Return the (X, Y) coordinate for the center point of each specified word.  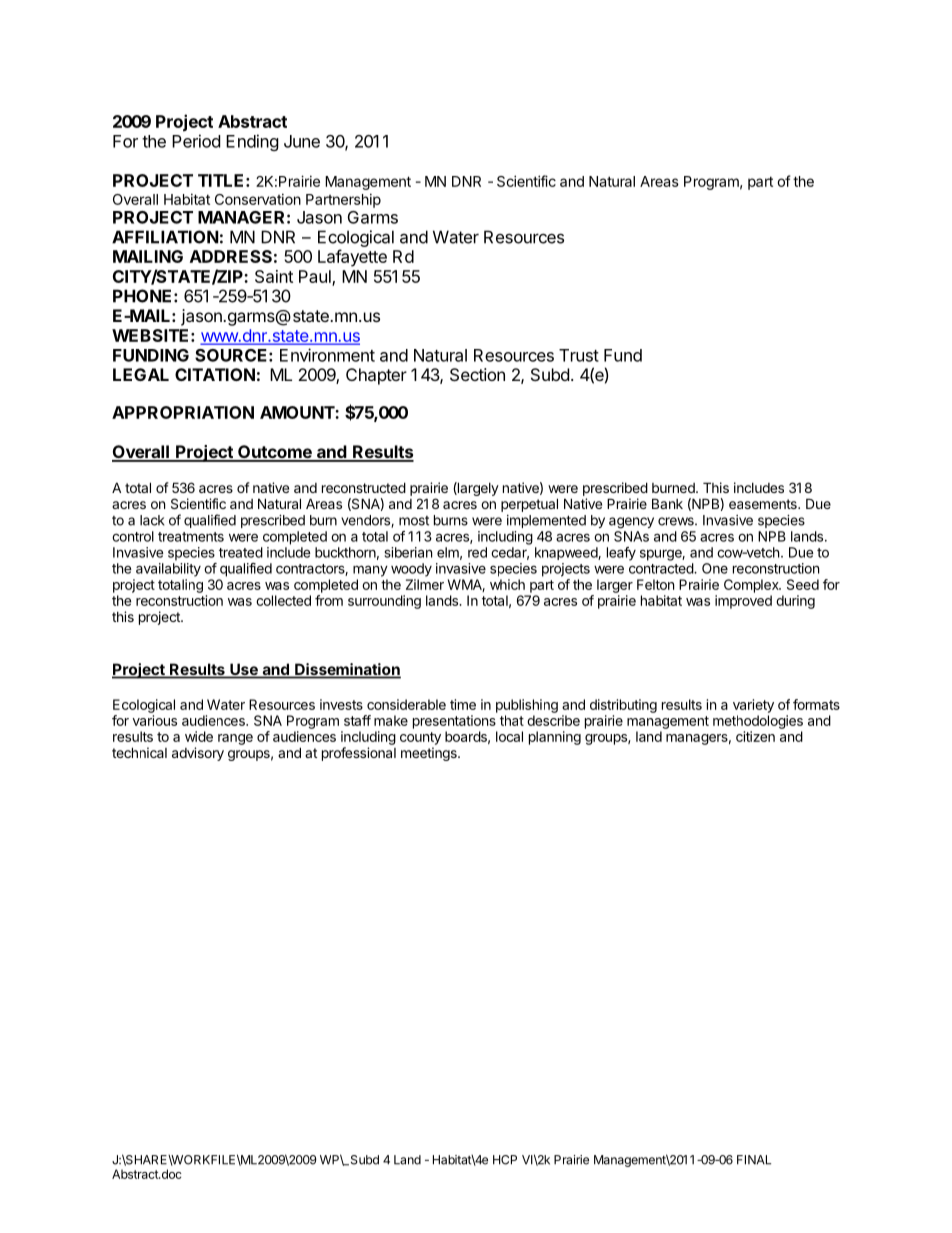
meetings (430, 754)
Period (196, 141)
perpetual (529, 505)
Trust (579, 355)
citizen (755, 736)
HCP (505, 1160)
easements (764, 504)
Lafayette (352, 258)
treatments (191, 537)
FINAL (754, 1160)
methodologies (758, 722)
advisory (198, 754)
